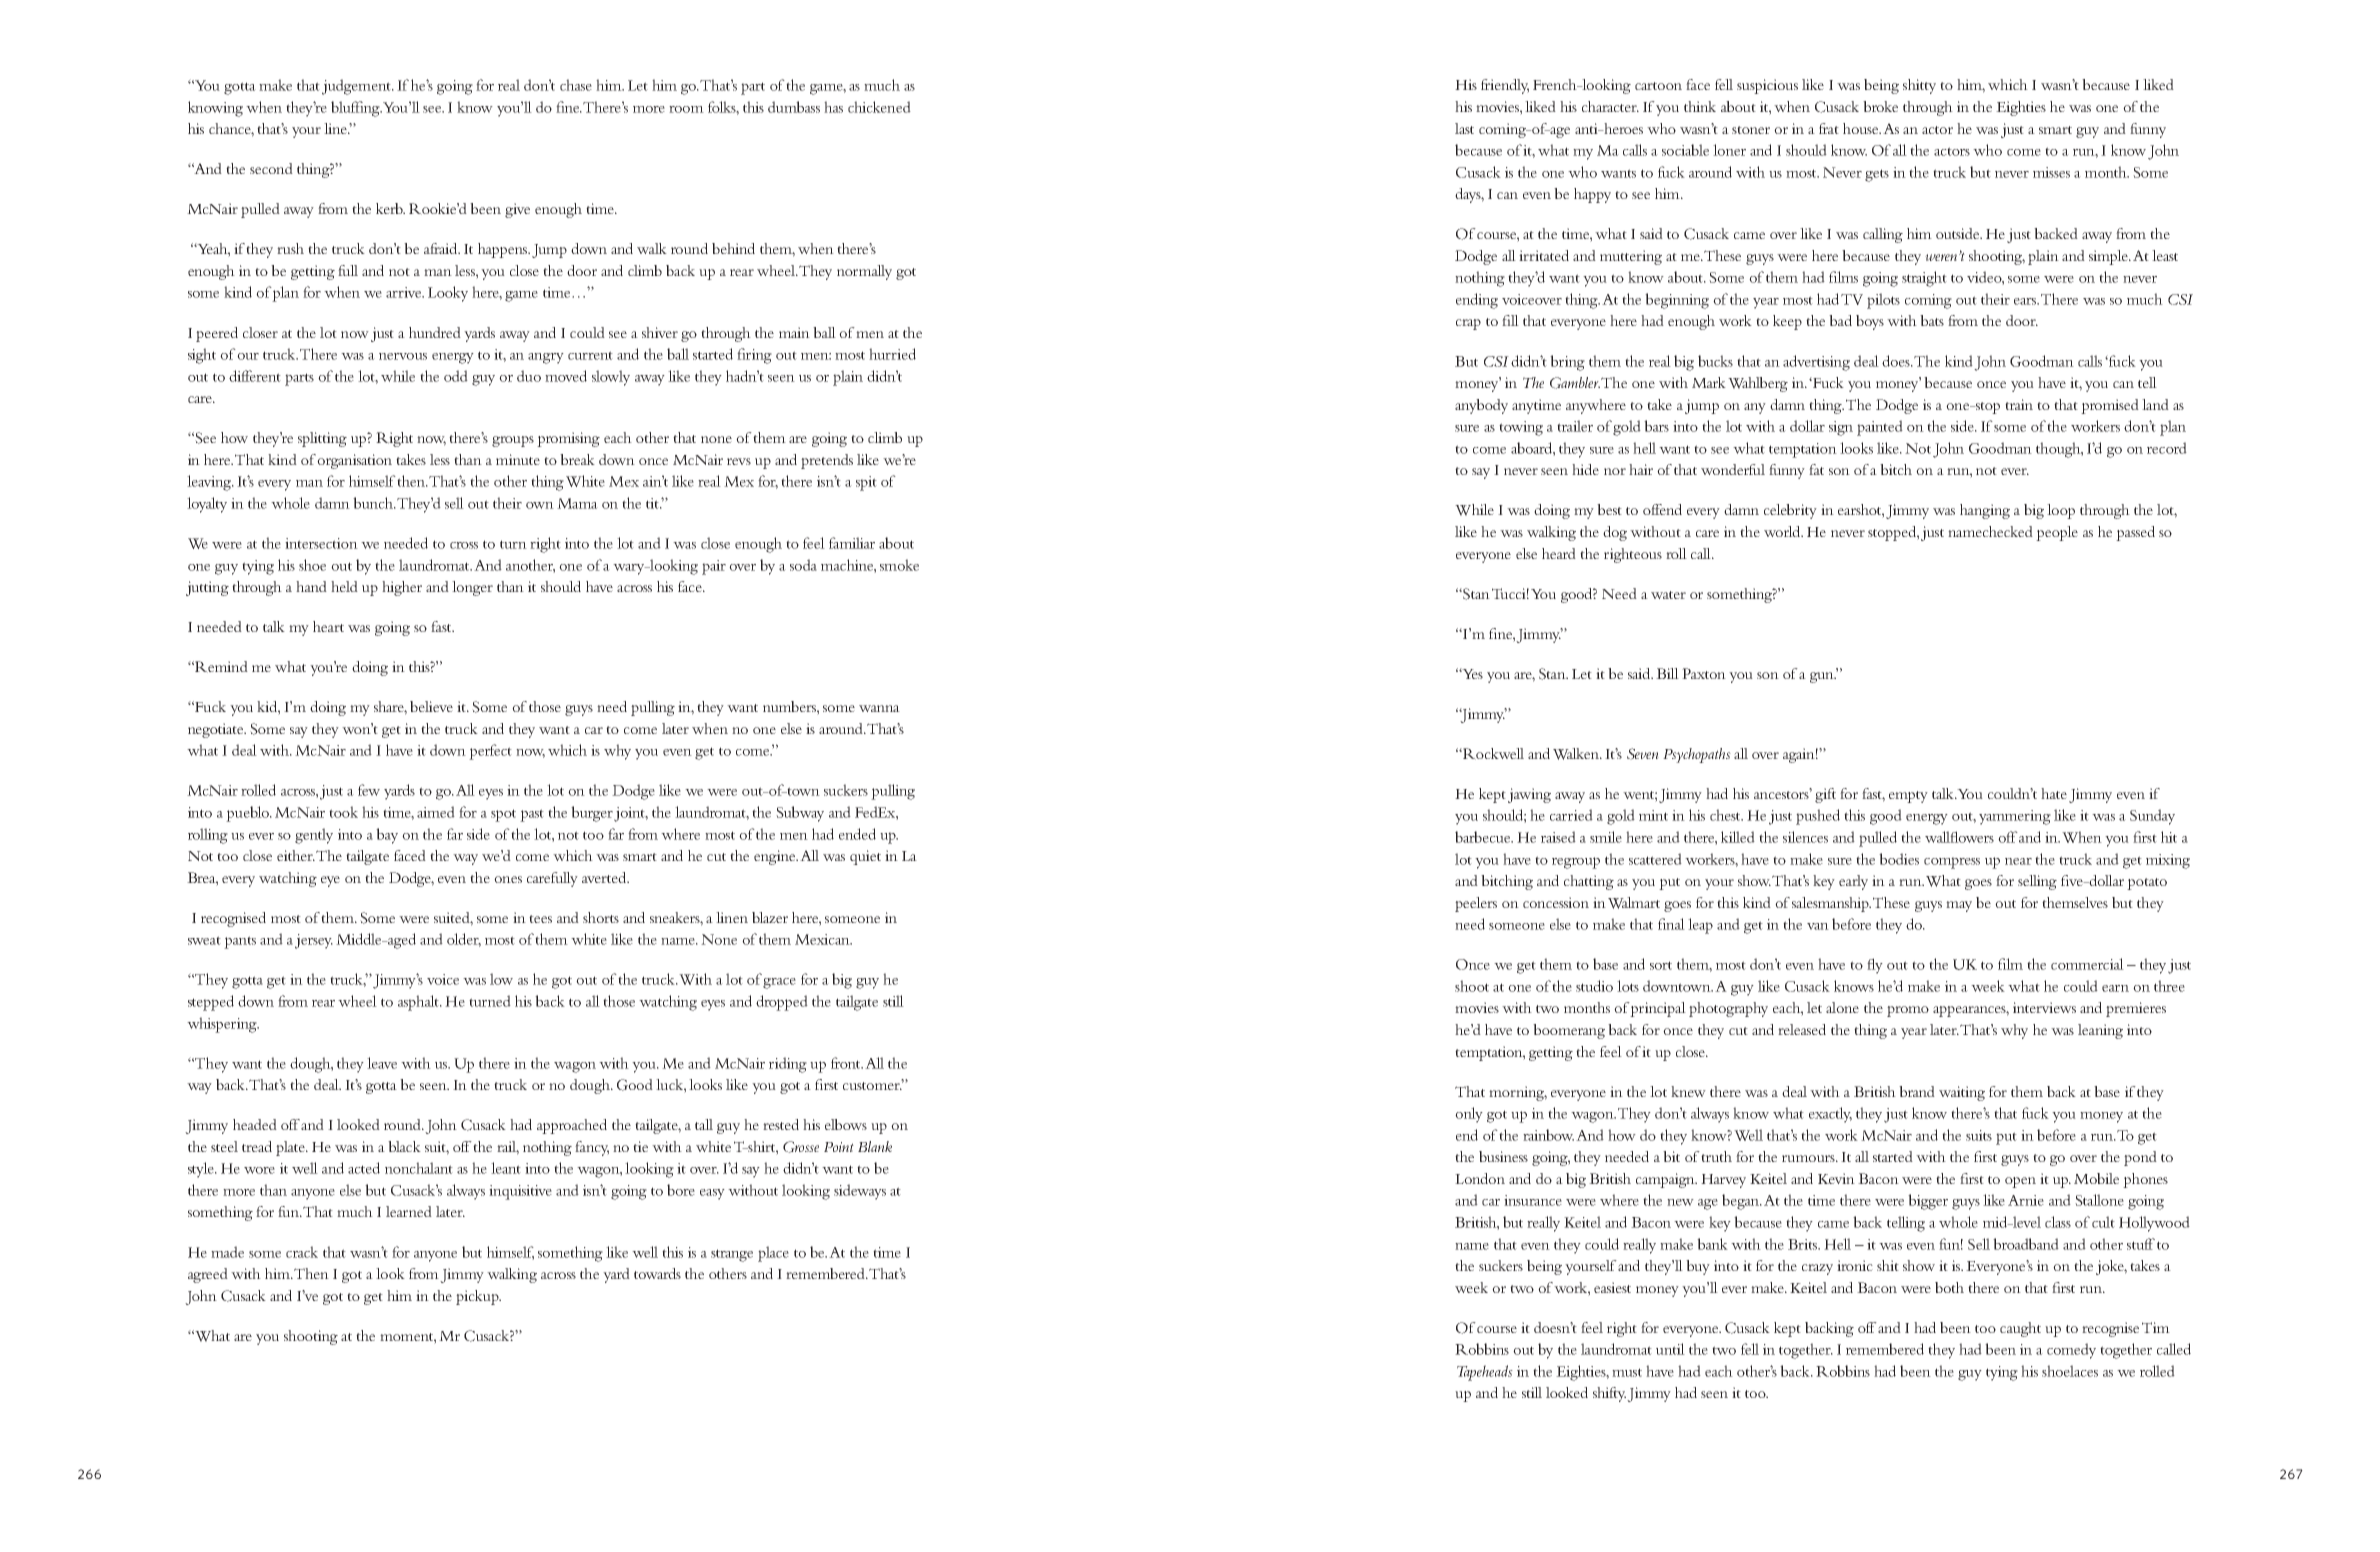 The height and width of the screenshot is (1552, 2380). Describe the element at coordinates (478, 1297) in the screenshot. I see `pickup` at that location.
